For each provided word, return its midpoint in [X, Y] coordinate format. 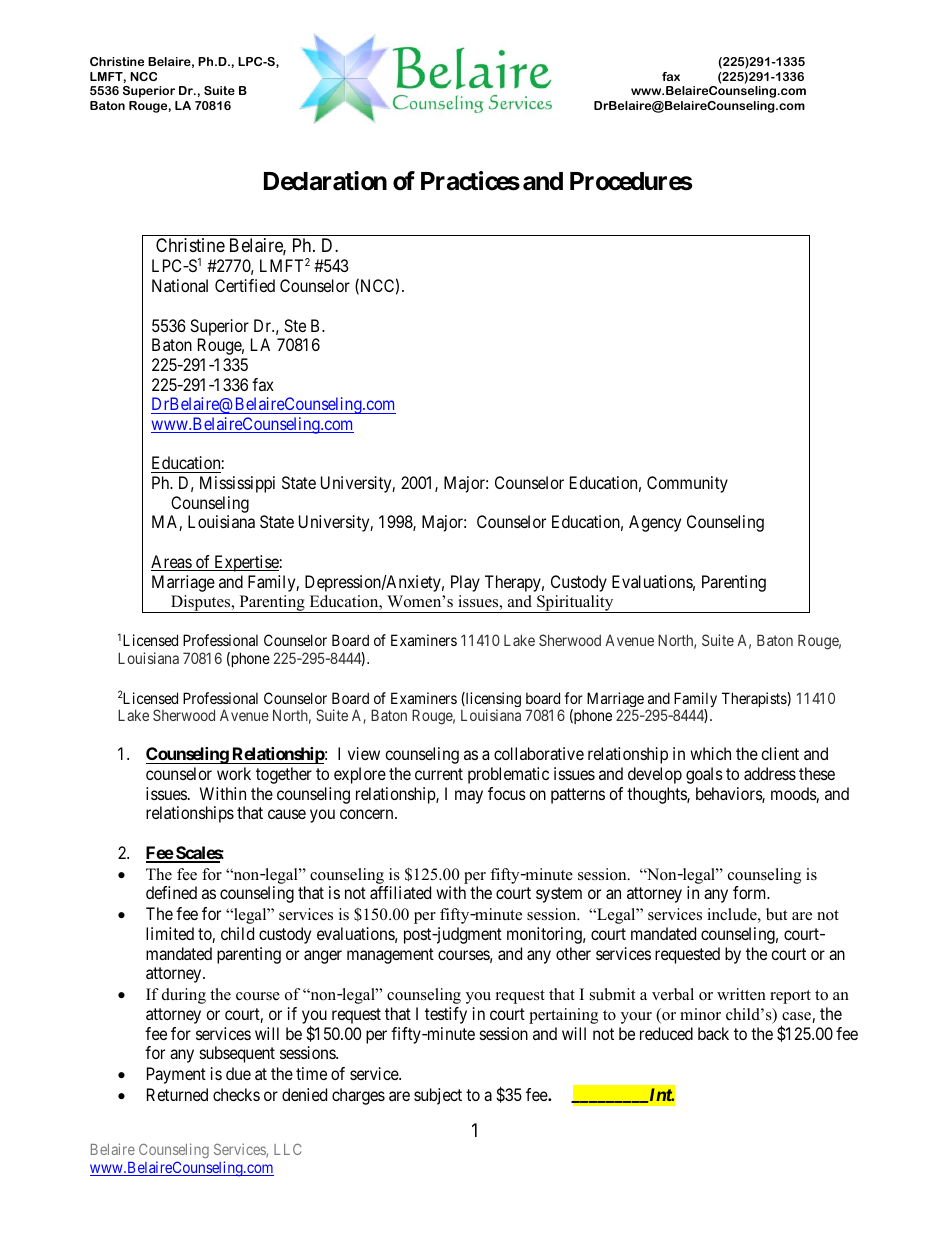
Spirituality [575, 604]
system [559, 895]
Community [687, 484]
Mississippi [237, 484]
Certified [245, 285]
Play [465, 583]
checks [236, 1094]
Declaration [325, 181]
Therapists [755, 699]
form [751, 892]
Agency [655, 523]
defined [171, 892]
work [234, 773]
